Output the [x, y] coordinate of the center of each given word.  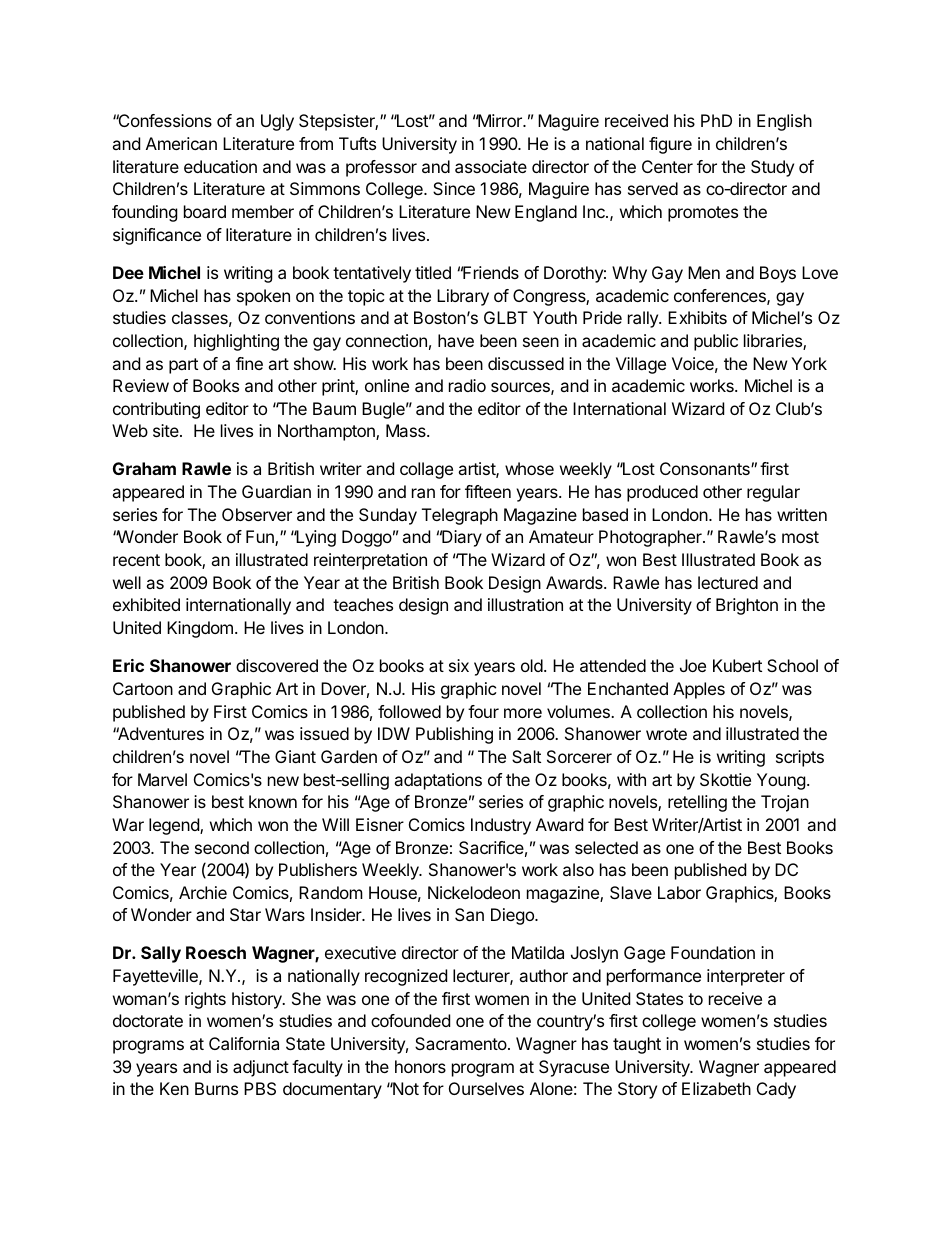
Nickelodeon [474, 892]
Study [772, 168]
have [456, 340]
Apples [699, 690]
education [220, 166]
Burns [216, 1088]
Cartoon [143, 688]
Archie [203, 892]
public [716, 342]
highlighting [236, 342]
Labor [679, 892]
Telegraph [460, 516]
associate [491, 166]
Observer [257, 514]
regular [773, 493]
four [483, 711]
